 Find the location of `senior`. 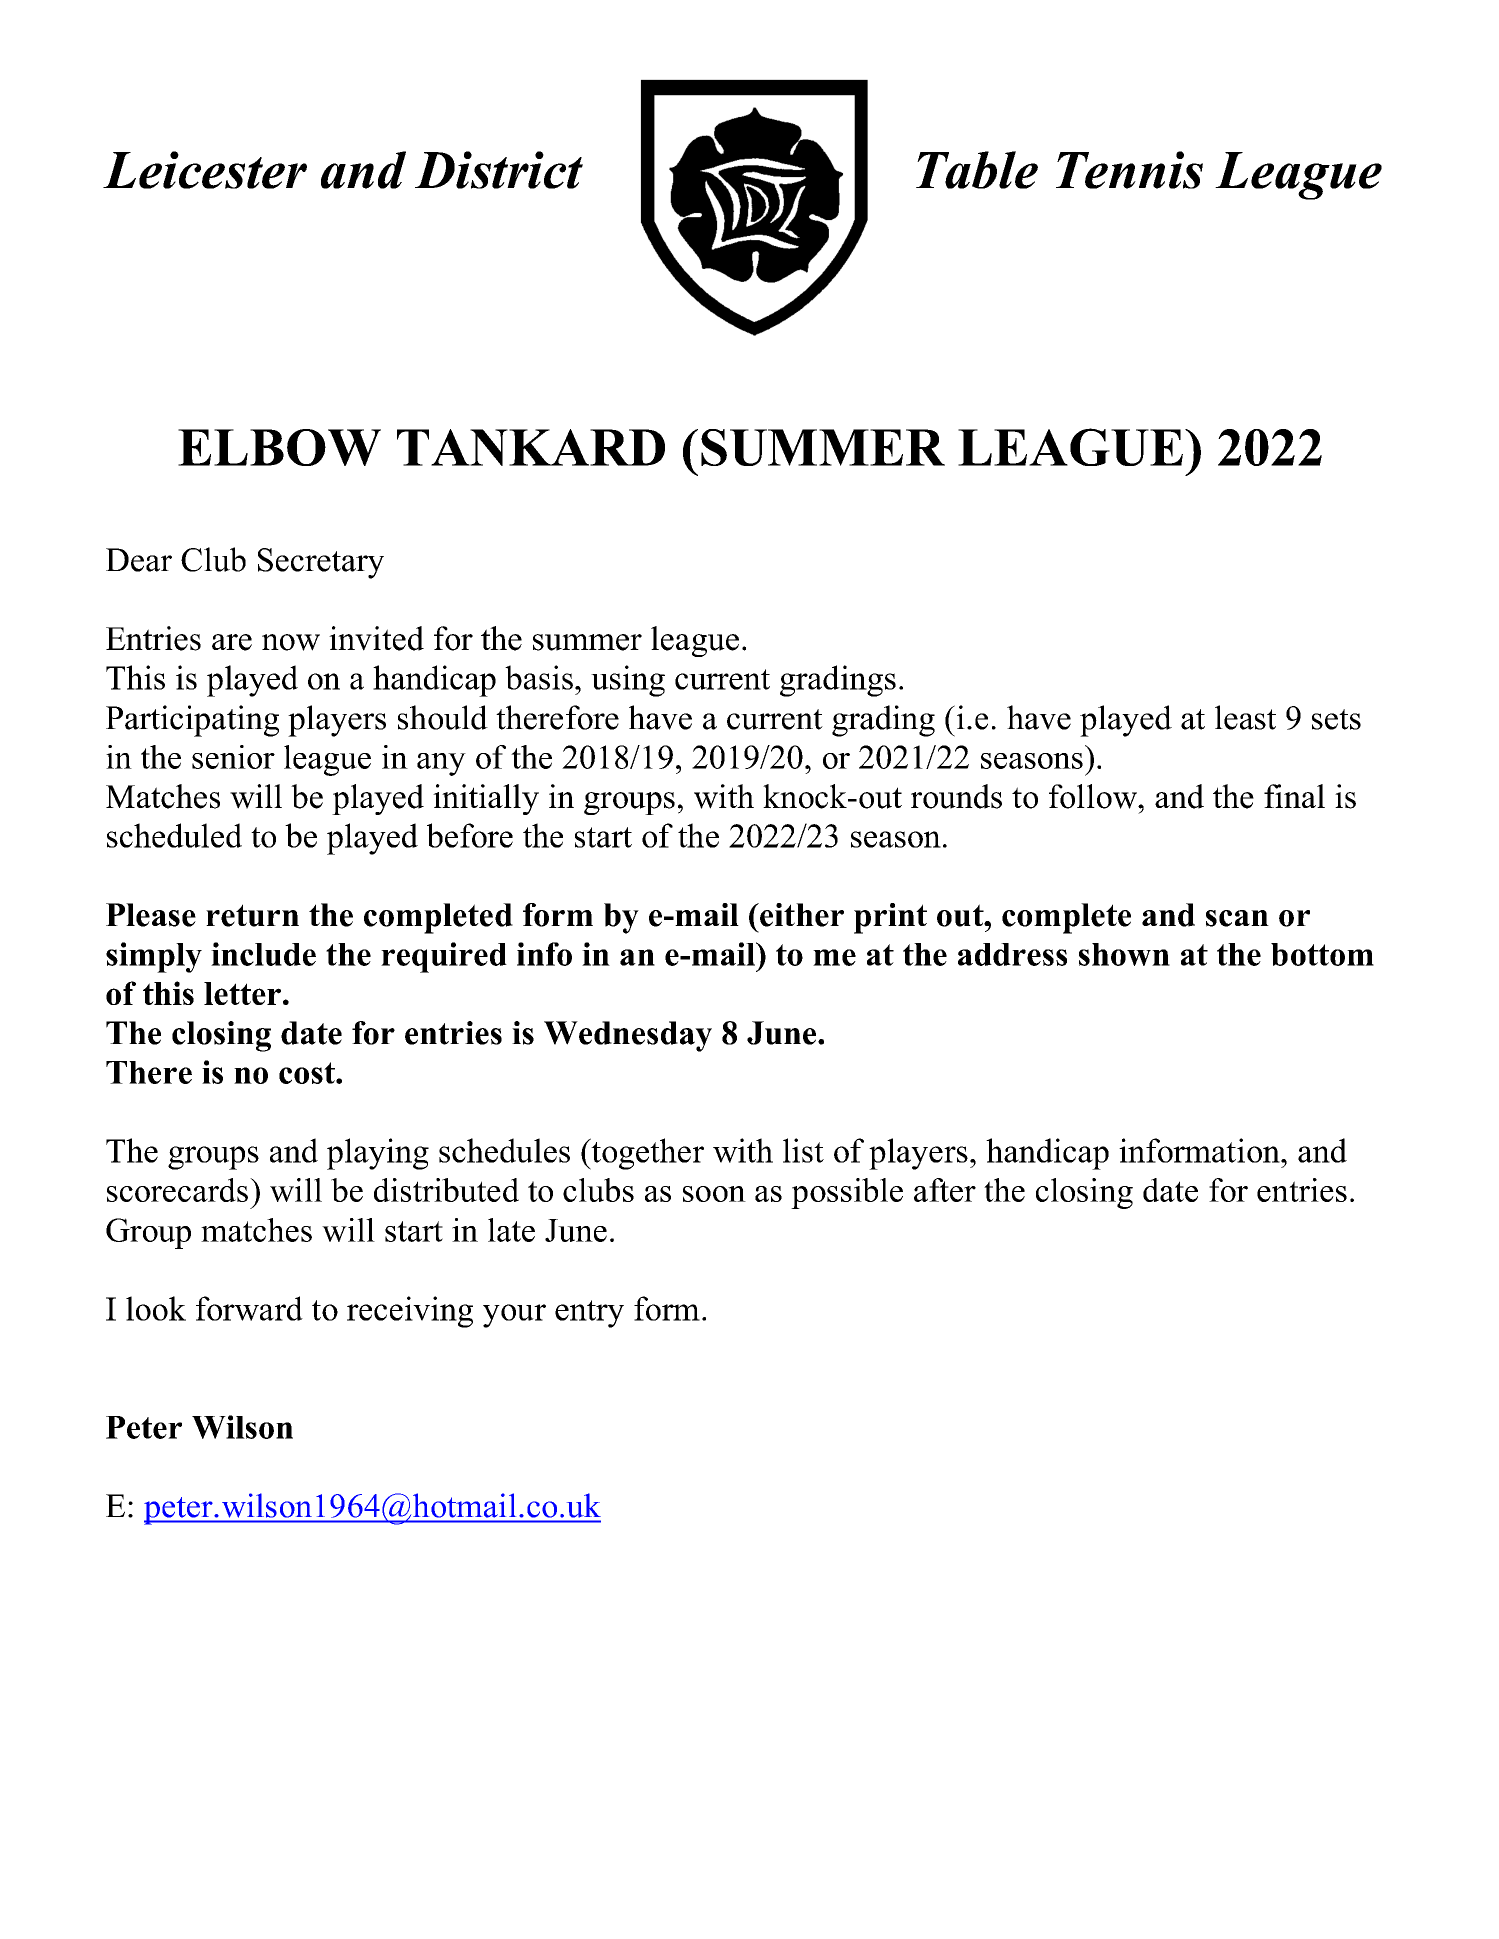

senior is located at coordinates (233, 757).
